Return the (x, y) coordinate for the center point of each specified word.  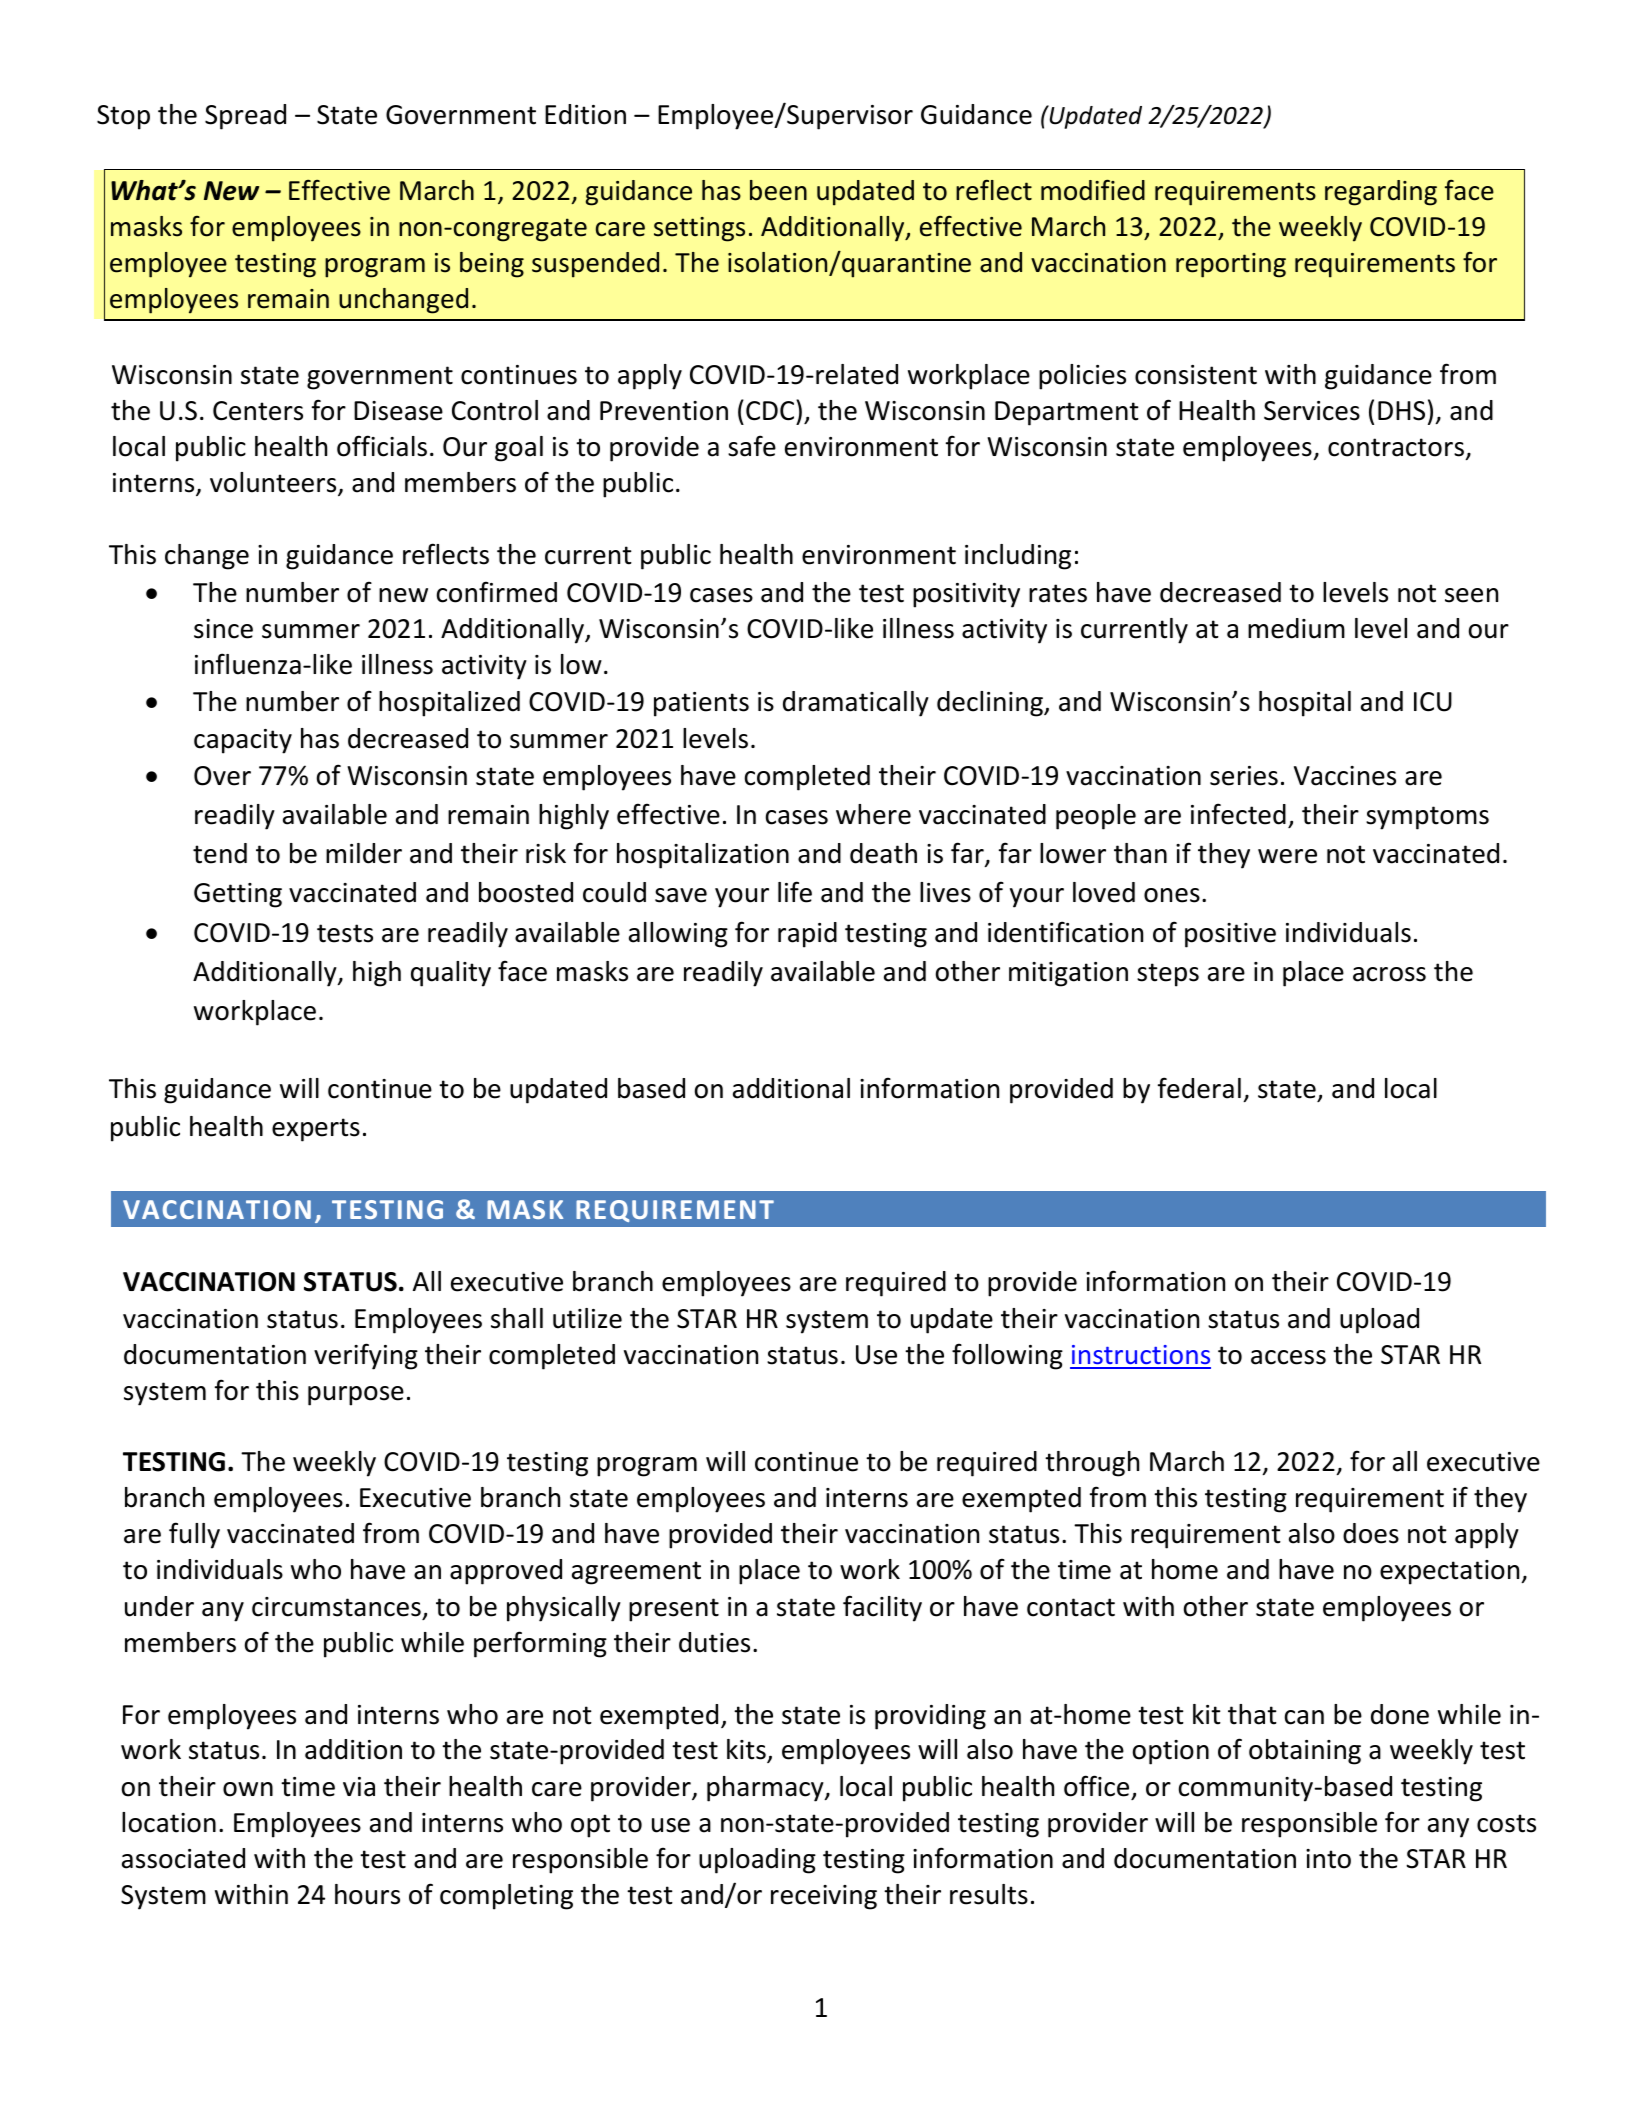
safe (752, 446)
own (248, 1789)
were (1287, 856)
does (1371, 1533)
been (778, 190)
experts (316, 1130)
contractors (1396, 447)
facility (882, 1608)
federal (1199, 1088)
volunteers (274, 483)
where (873, 814)
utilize (587, 1318)
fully (194, 1535)
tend (220, 853)
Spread (245, 117)
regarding (1381, 193)
